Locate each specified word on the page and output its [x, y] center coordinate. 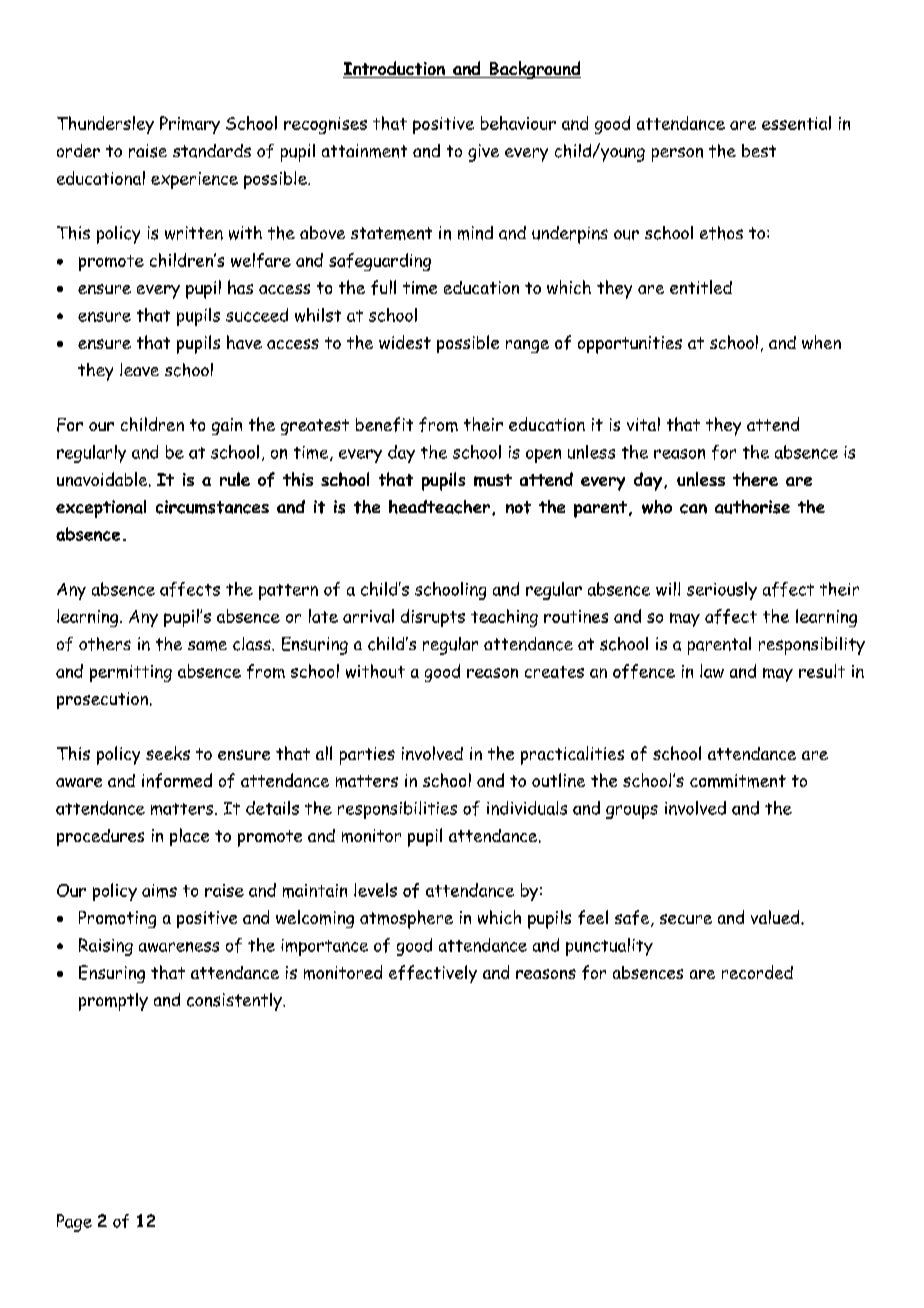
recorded [757, 972]
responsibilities [397, 810]
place [189, 837]
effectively [433, 974]
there [755, 479]
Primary [190, 125]
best [759, 150]
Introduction [395, 69]
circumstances [212, 507]
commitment [738, 781]
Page [74, 1223]
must [493, 480]
